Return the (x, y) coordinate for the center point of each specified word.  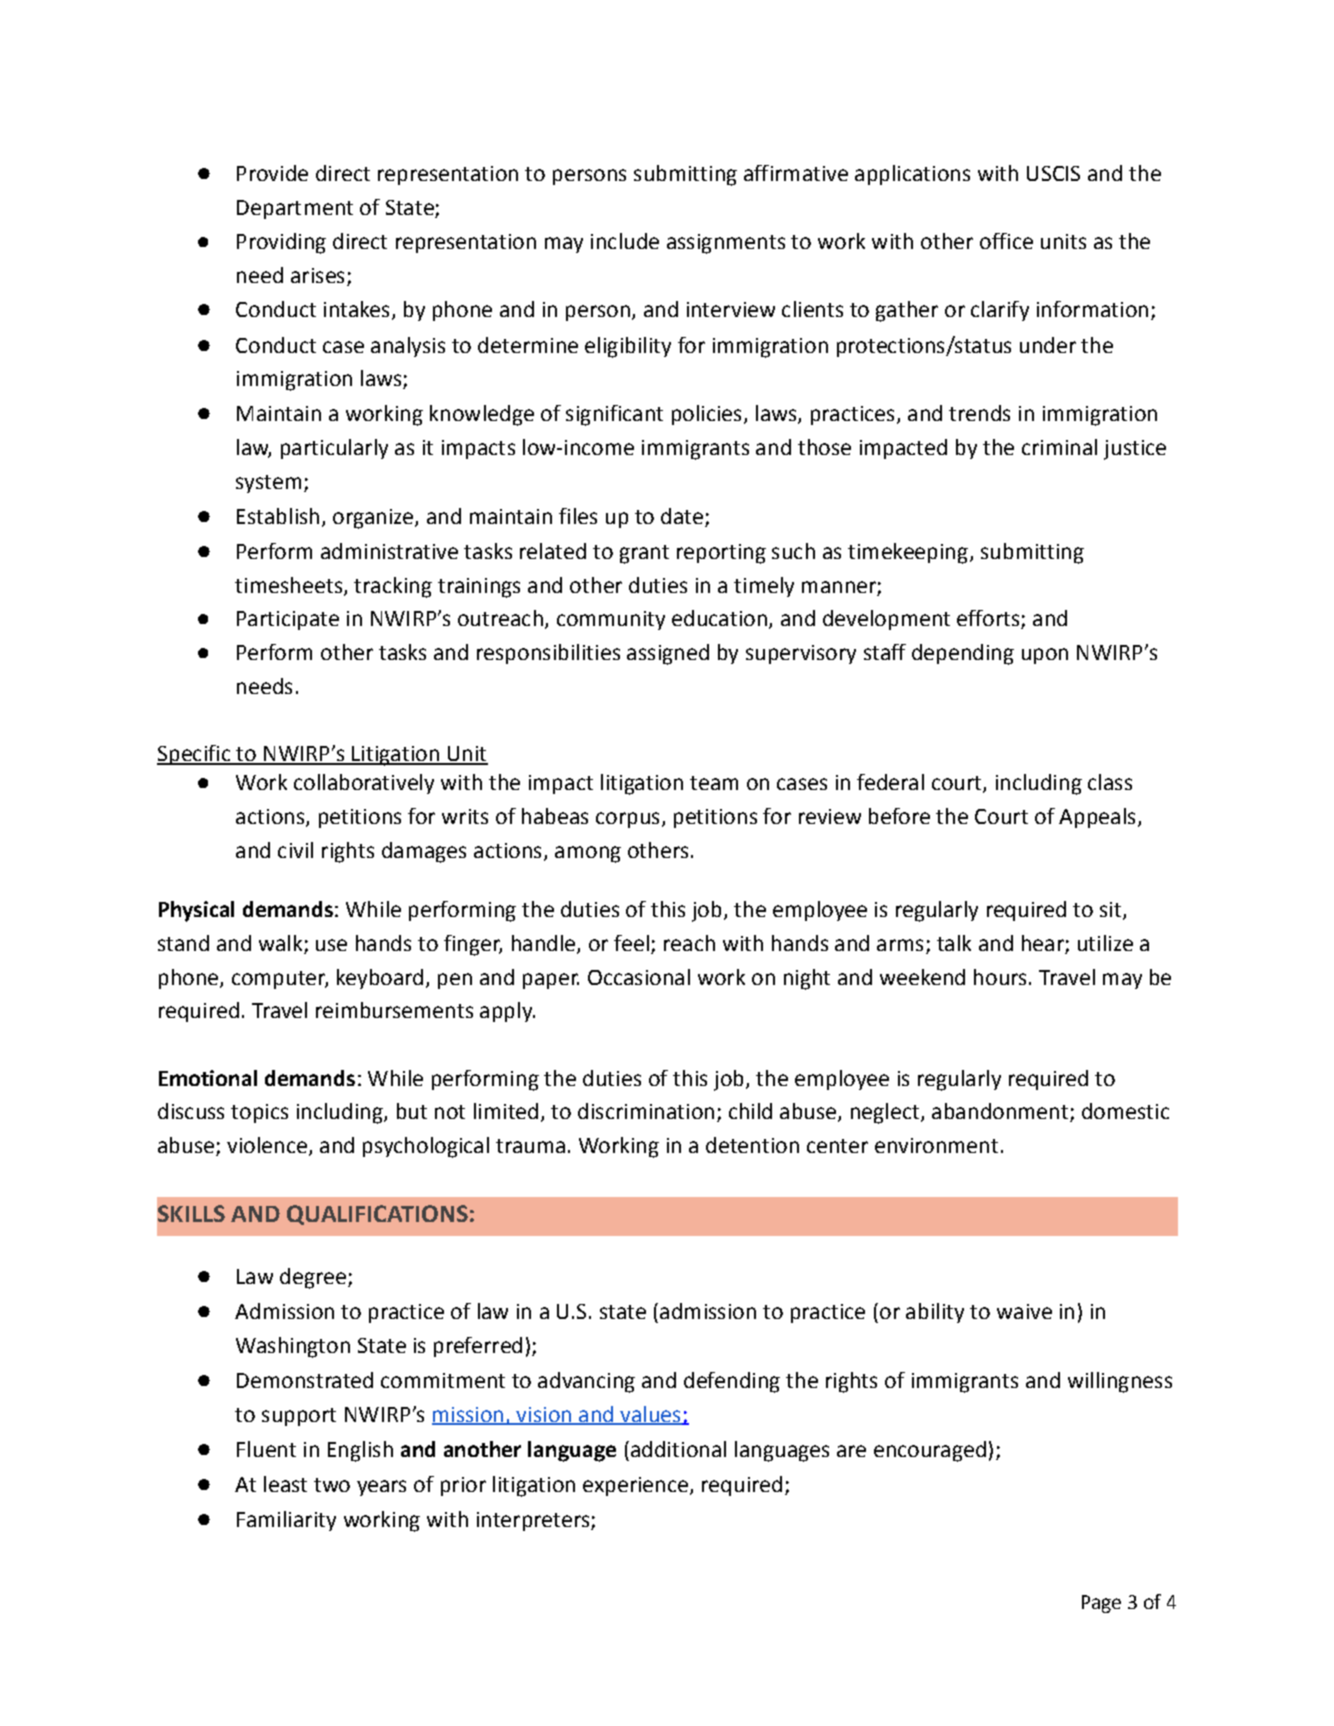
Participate (288, 620)
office (1006, 241)
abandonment (1001, 1112)
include (625, 241)
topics (259, 1113)
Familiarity (286, 1521)
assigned (668, 654)
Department (295, 209)
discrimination (646, 1111)
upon (1045, 656)
